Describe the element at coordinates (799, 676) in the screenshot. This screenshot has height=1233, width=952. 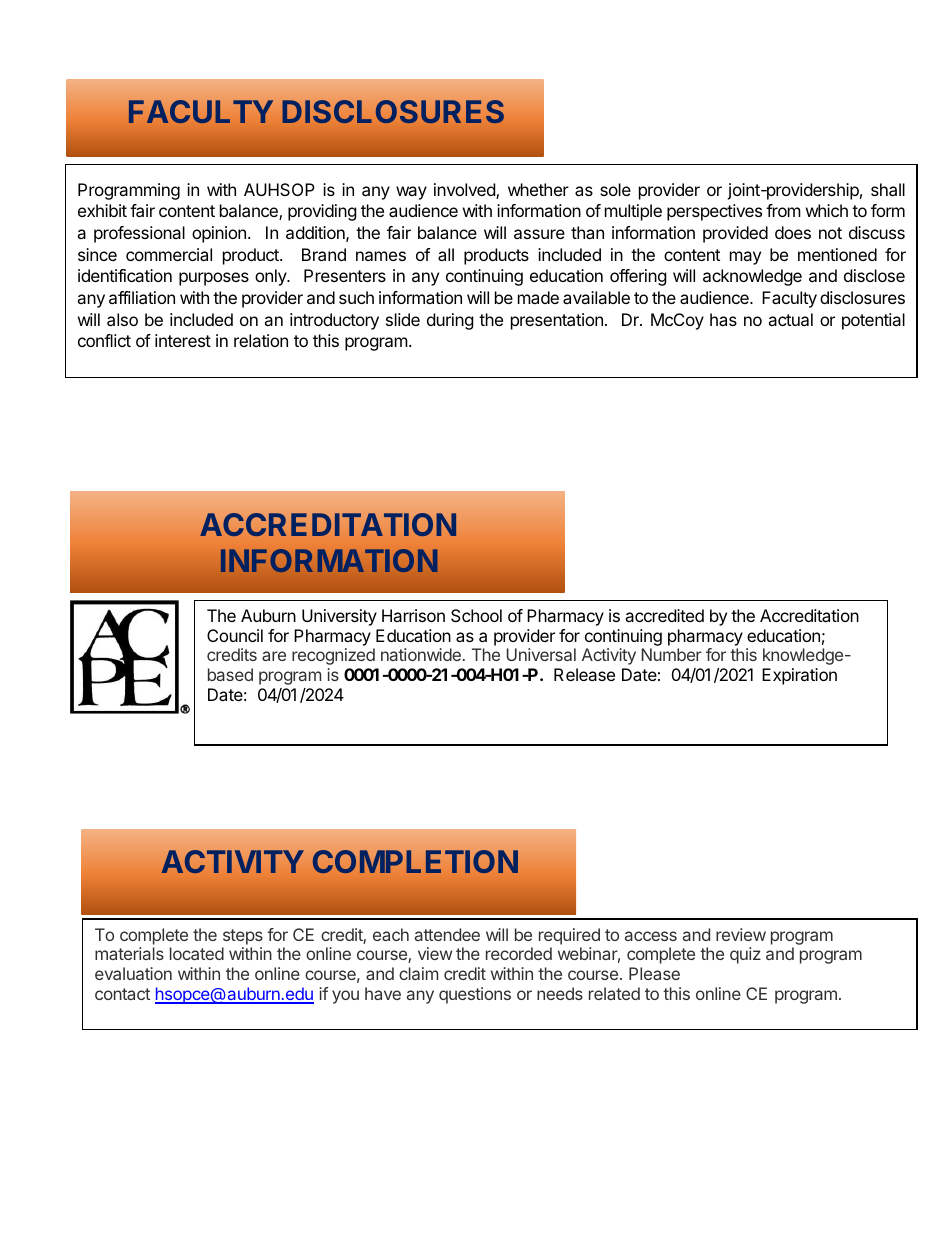
I see `Expiration` at that location.
